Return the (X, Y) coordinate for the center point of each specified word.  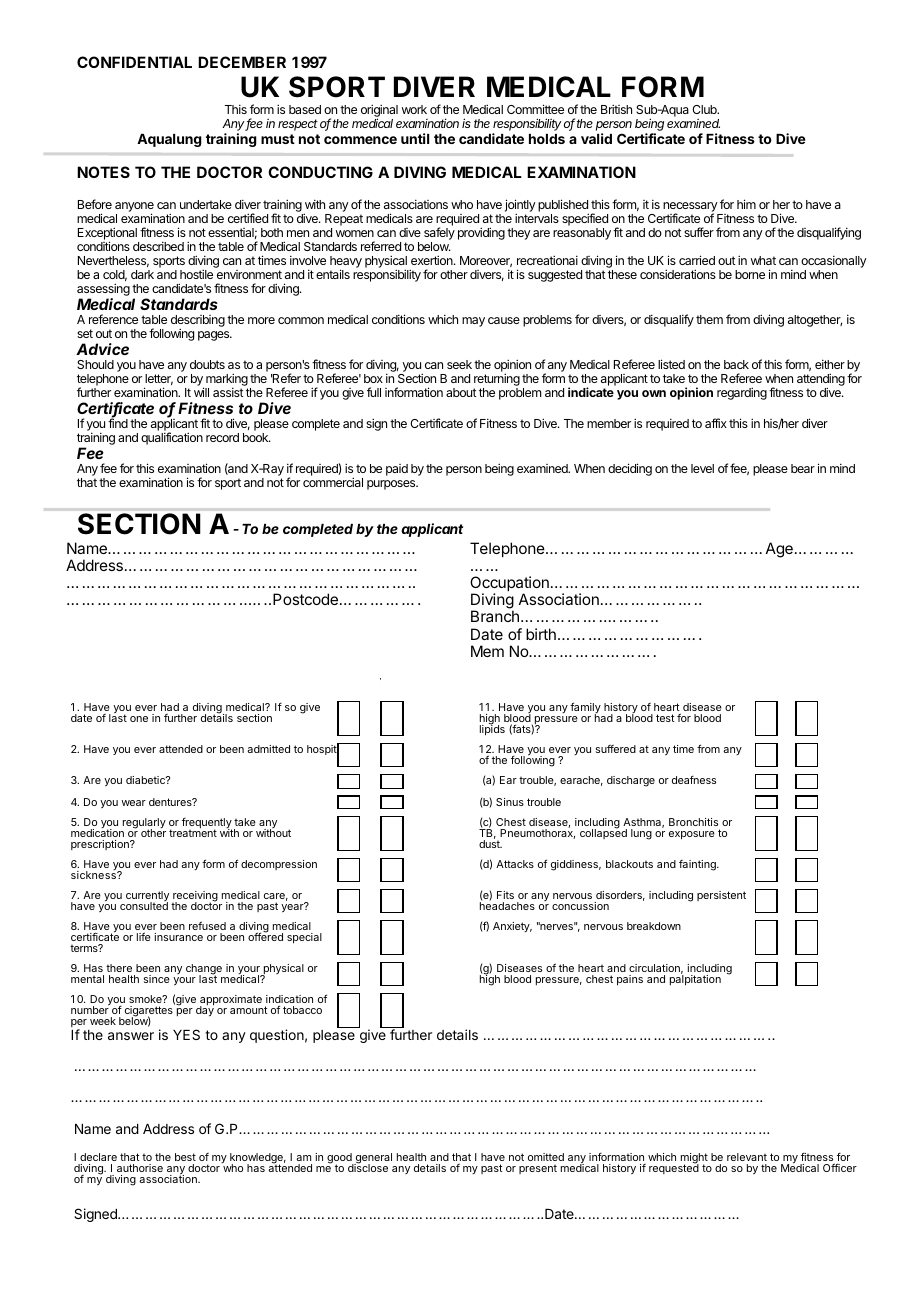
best (185, 1159)
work (414, 109)
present (538, 1169)
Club (705, 109)
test (665, 718)
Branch (495, 616)
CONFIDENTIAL (134, 62)
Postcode (305, 599)
